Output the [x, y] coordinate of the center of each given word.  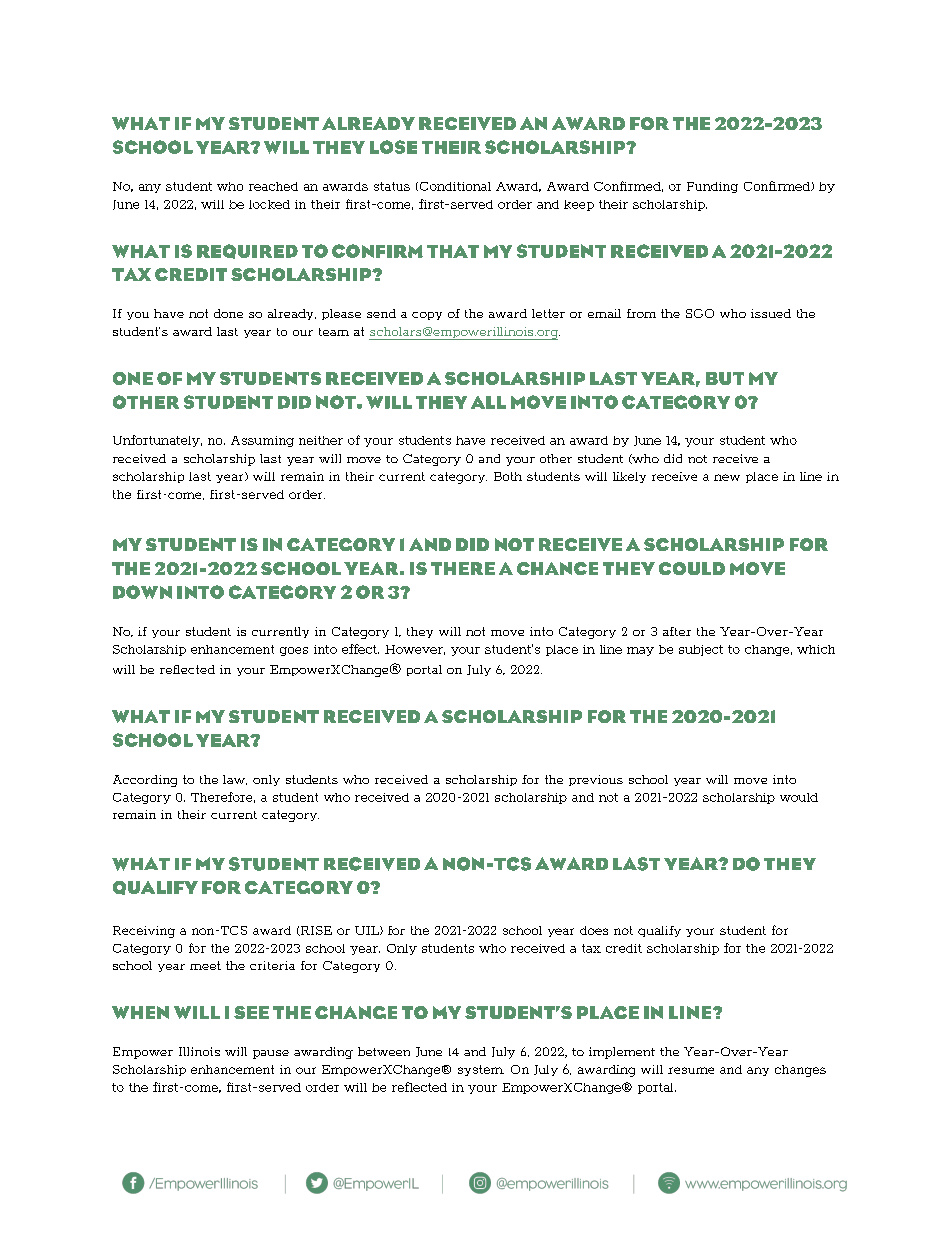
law [235, 780]
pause [271, 1054]
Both [508, 476]
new [727, 477]
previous [596, 780]
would [799, 797]
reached [273, 186]
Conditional [454, 186]
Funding [712, 187]
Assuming [262, 441]
